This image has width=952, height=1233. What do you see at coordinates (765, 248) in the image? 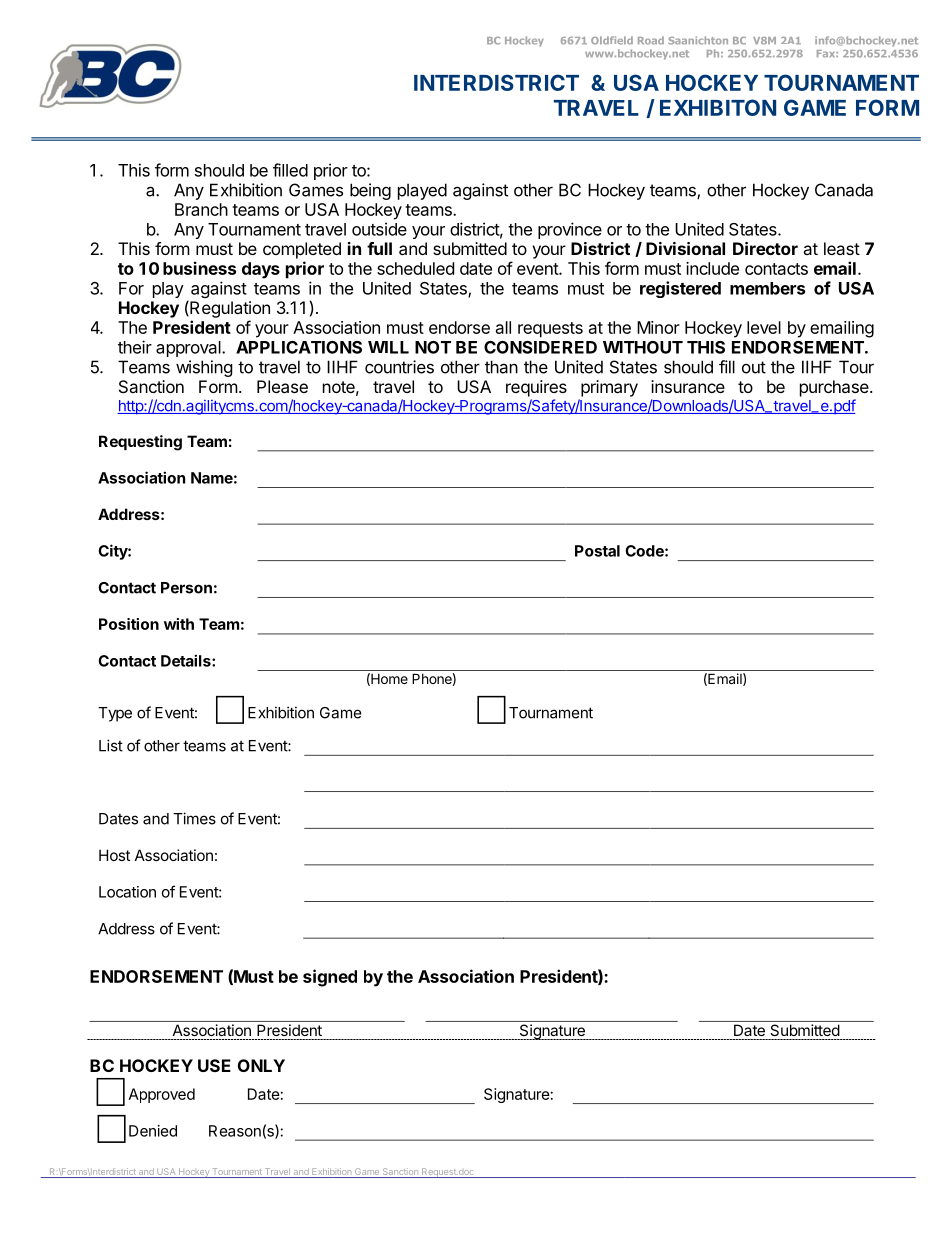
I see `Director` at bounding box center [765, 248].
